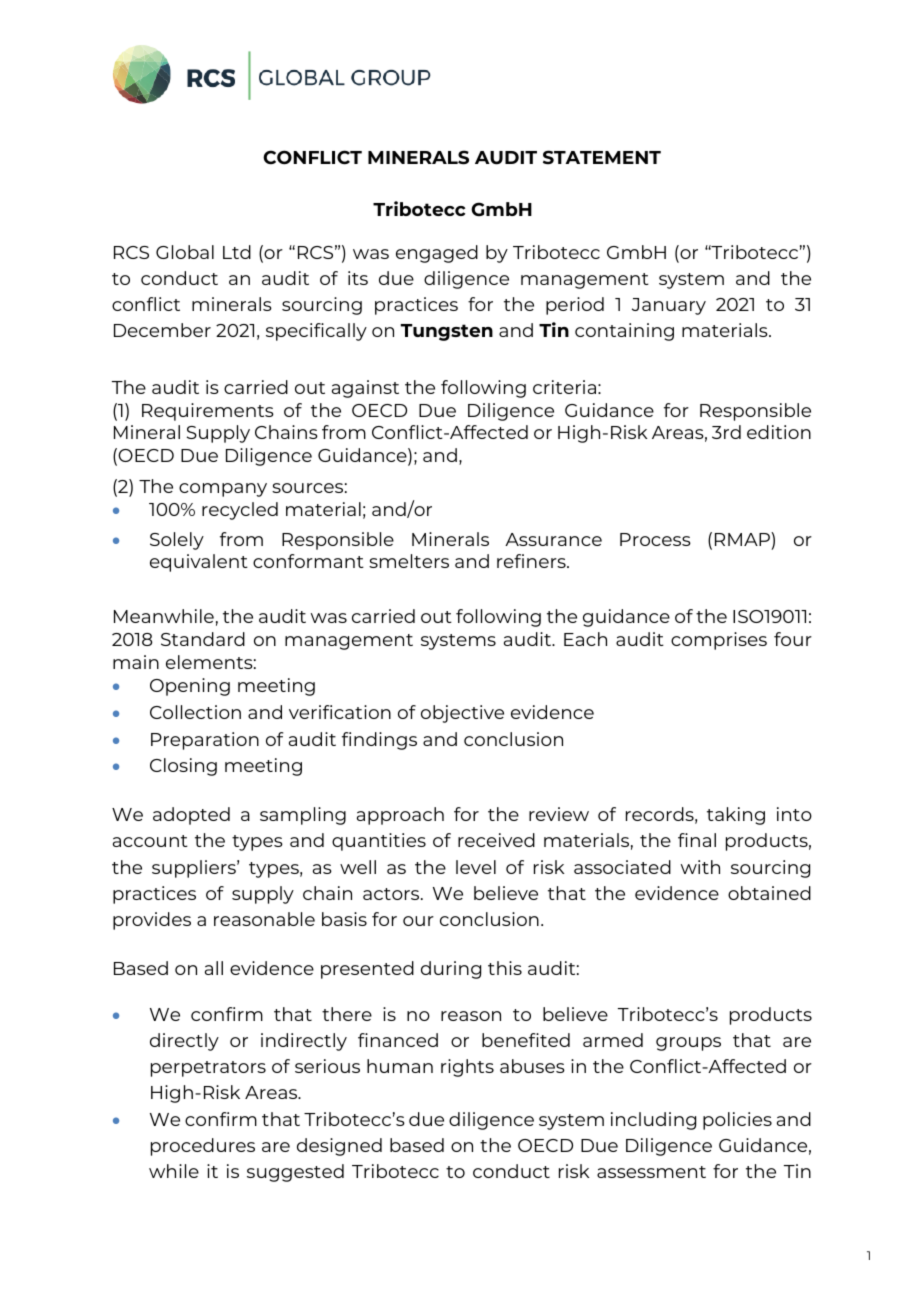 The image size is (924, 1308). I want to click on STATEMENT, so click(602, 157).
